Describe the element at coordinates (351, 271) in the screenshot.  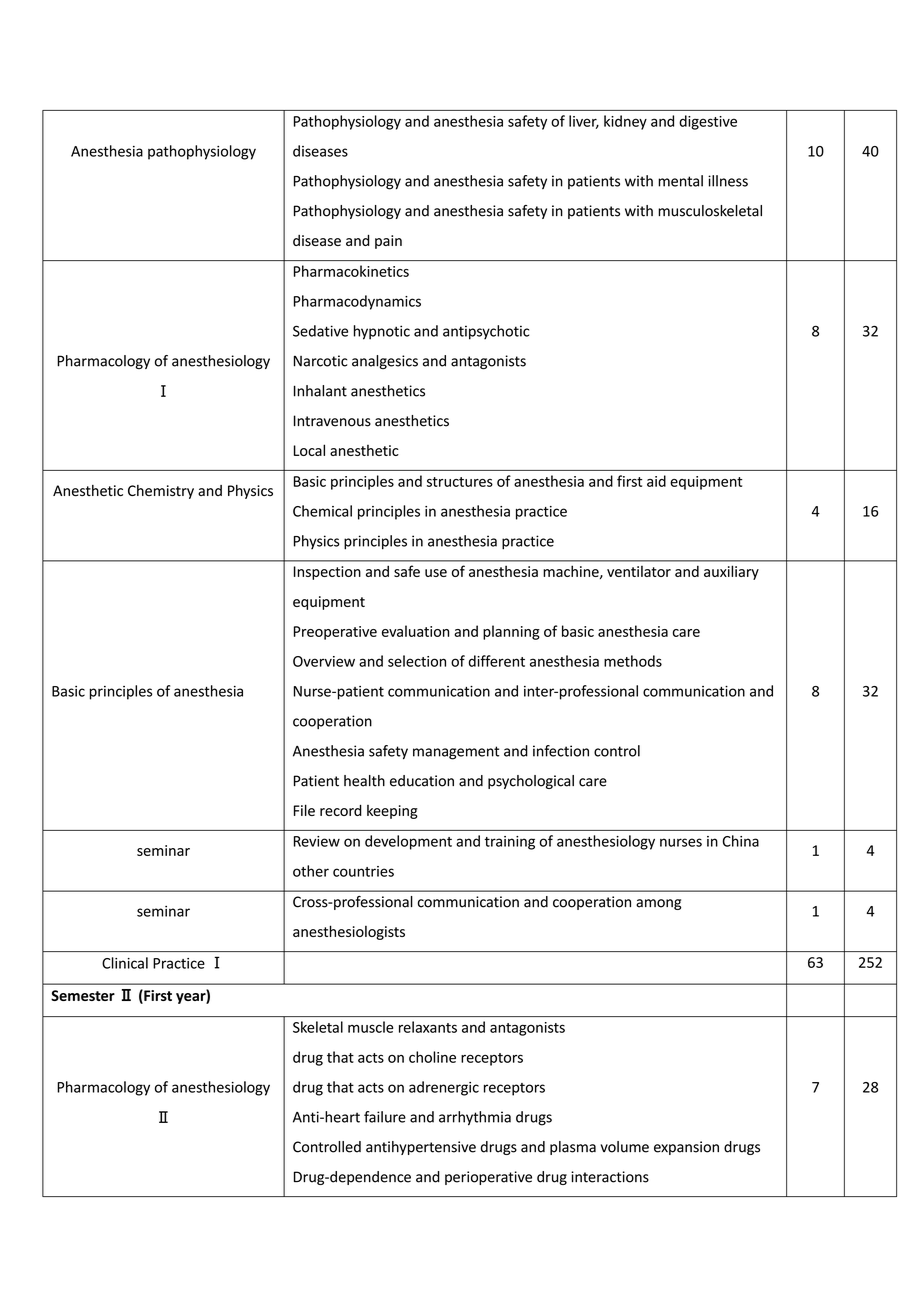
I see `Pharmacokinetics` at that location.
